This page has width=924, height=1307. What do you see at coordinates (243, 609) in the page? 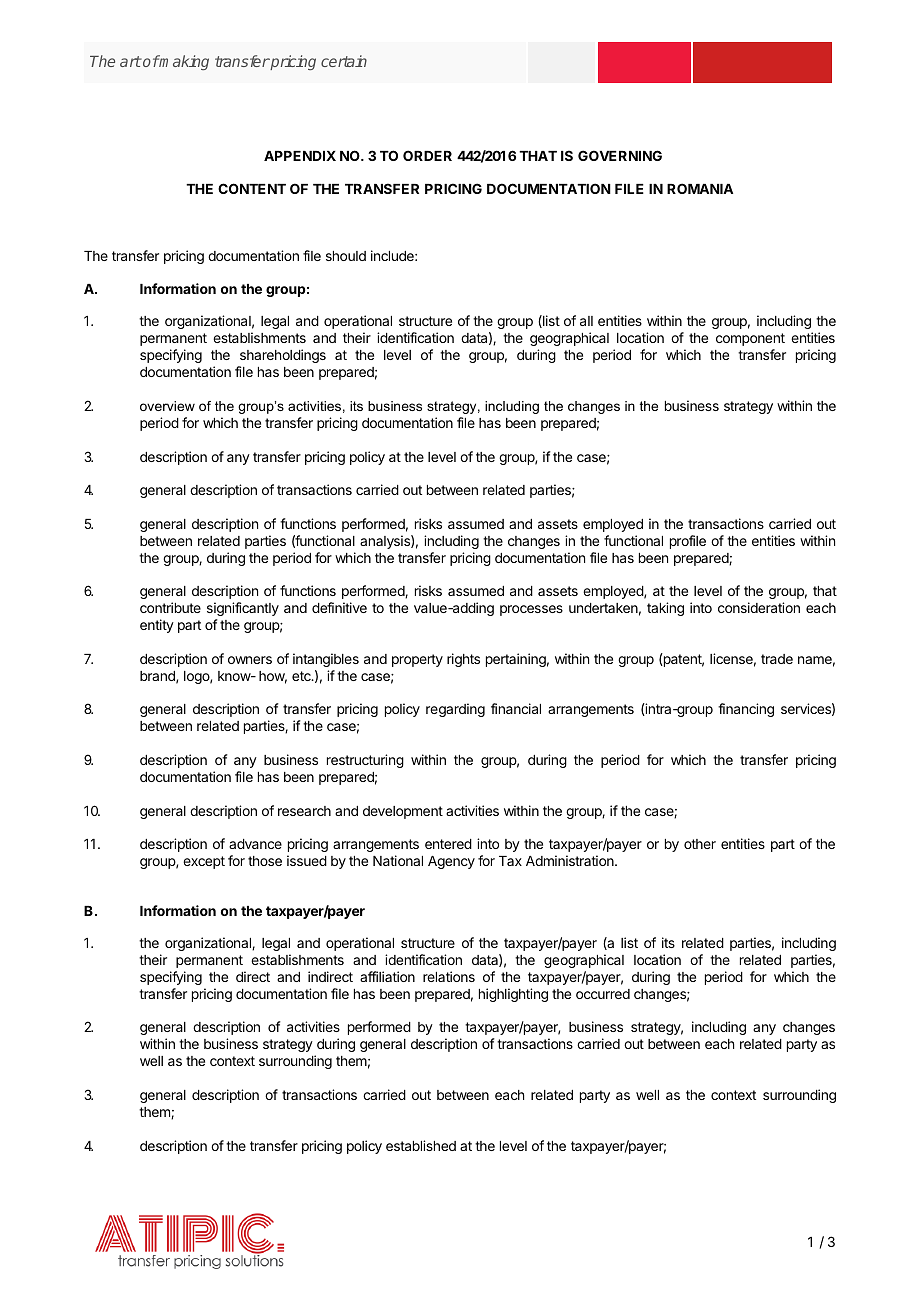
I see `significantly` at bounding box center [243, 609].
